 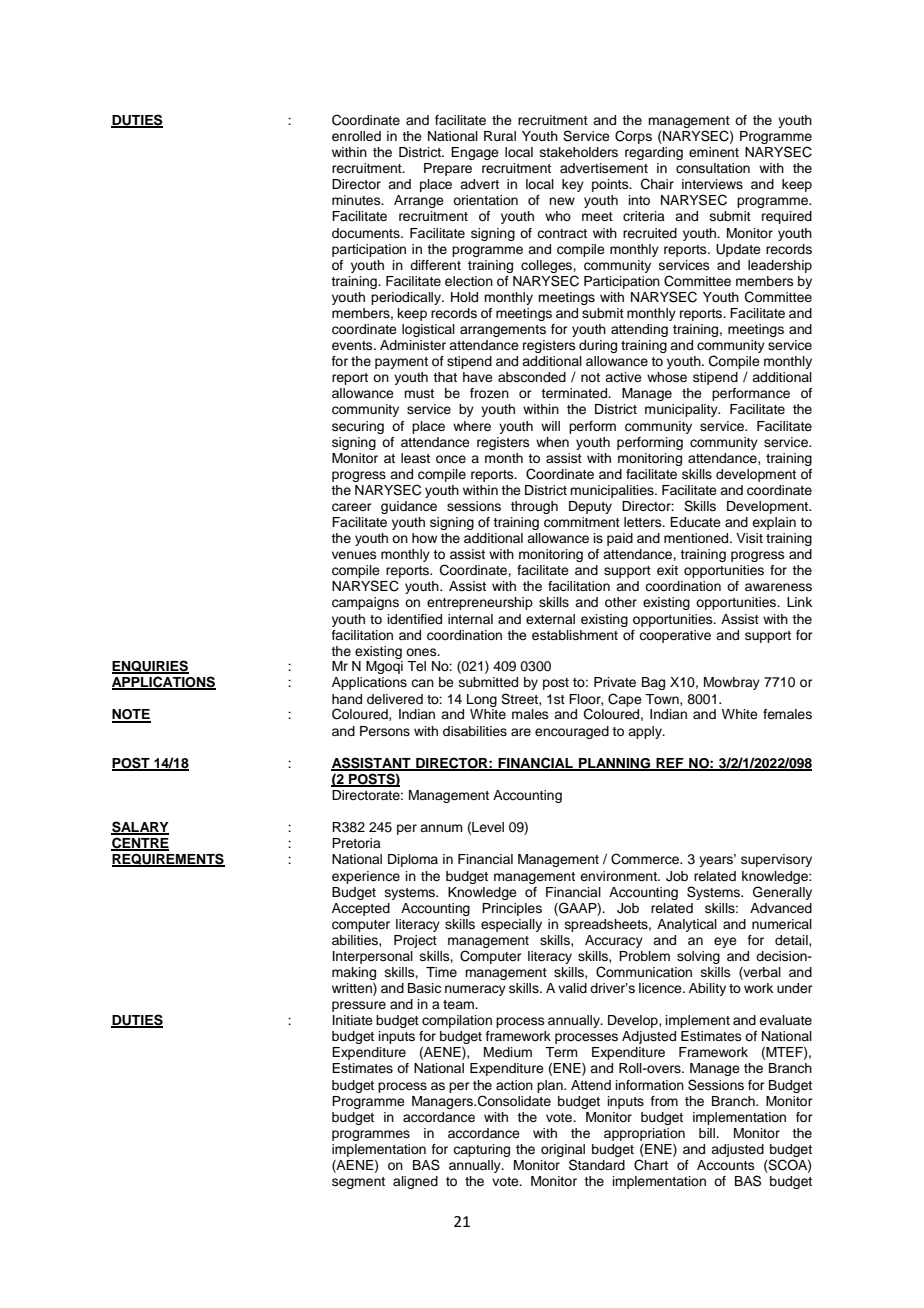 What do you see at coordinates (168, 860) in the screenshot?
I see `REQUIREMENTS` at bounding box center [168, 860].
